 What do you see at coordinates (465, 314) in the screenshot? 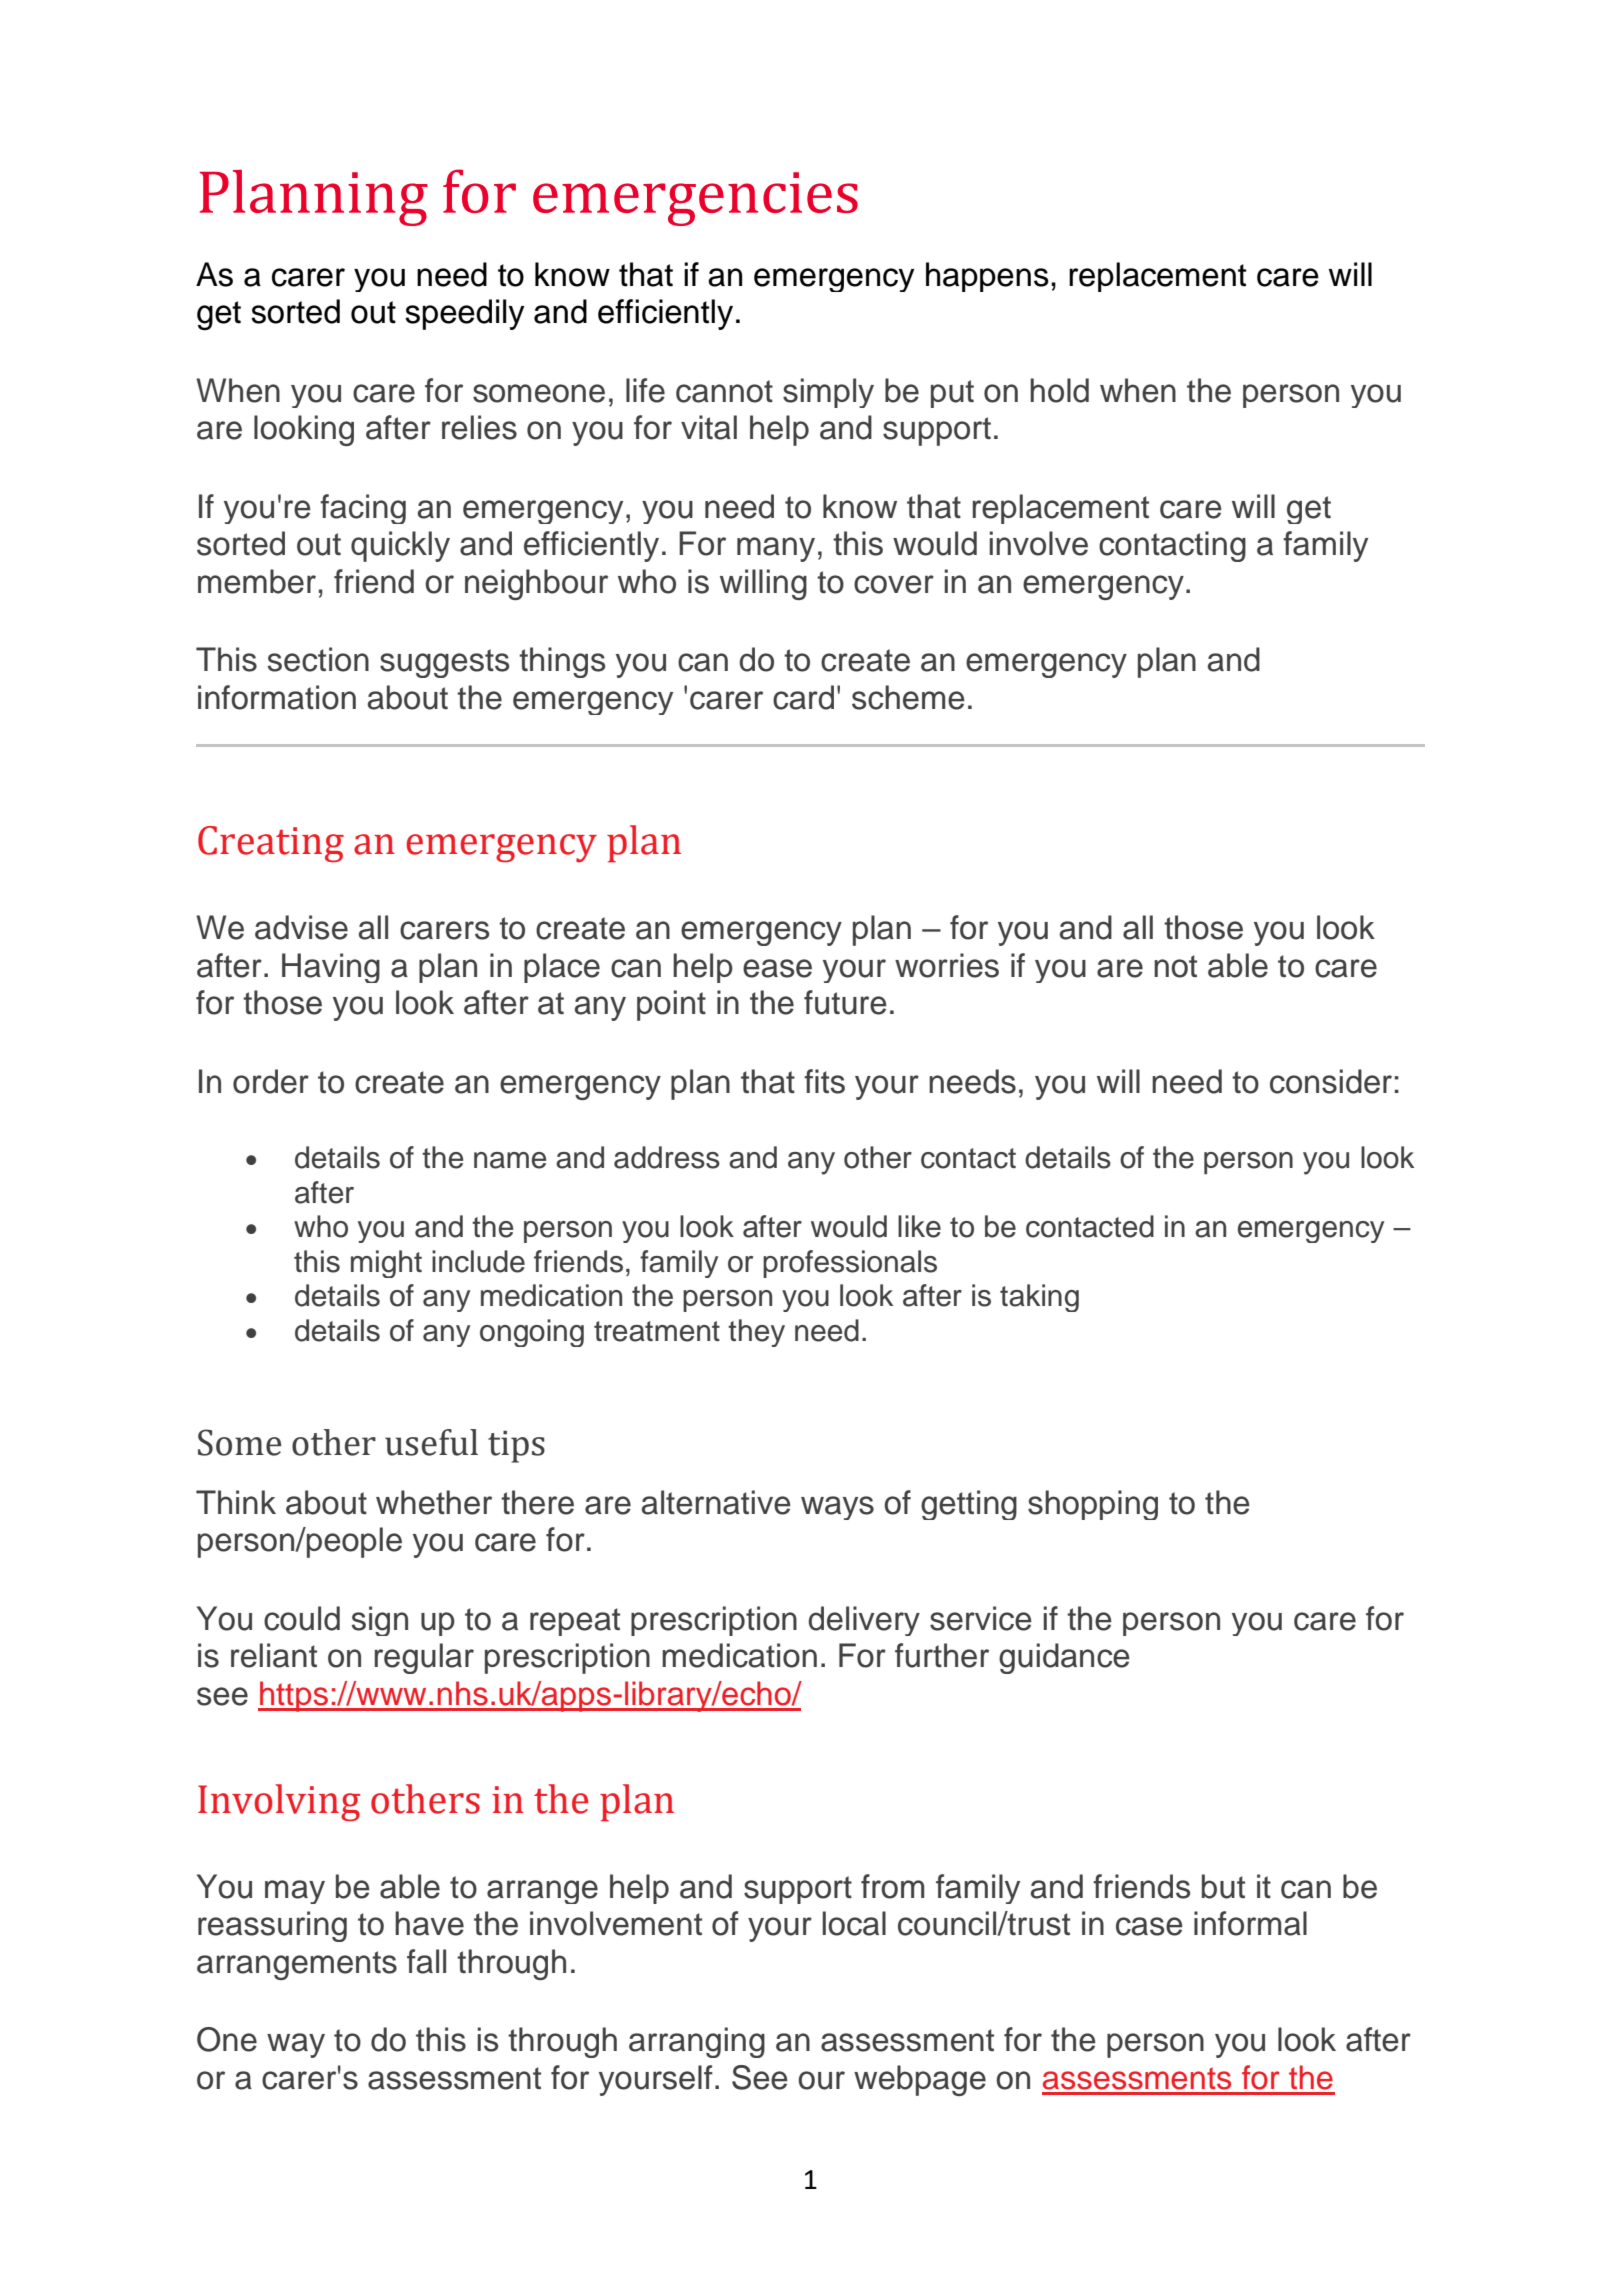
I see `speedily` at bounding box center [465, 314].
